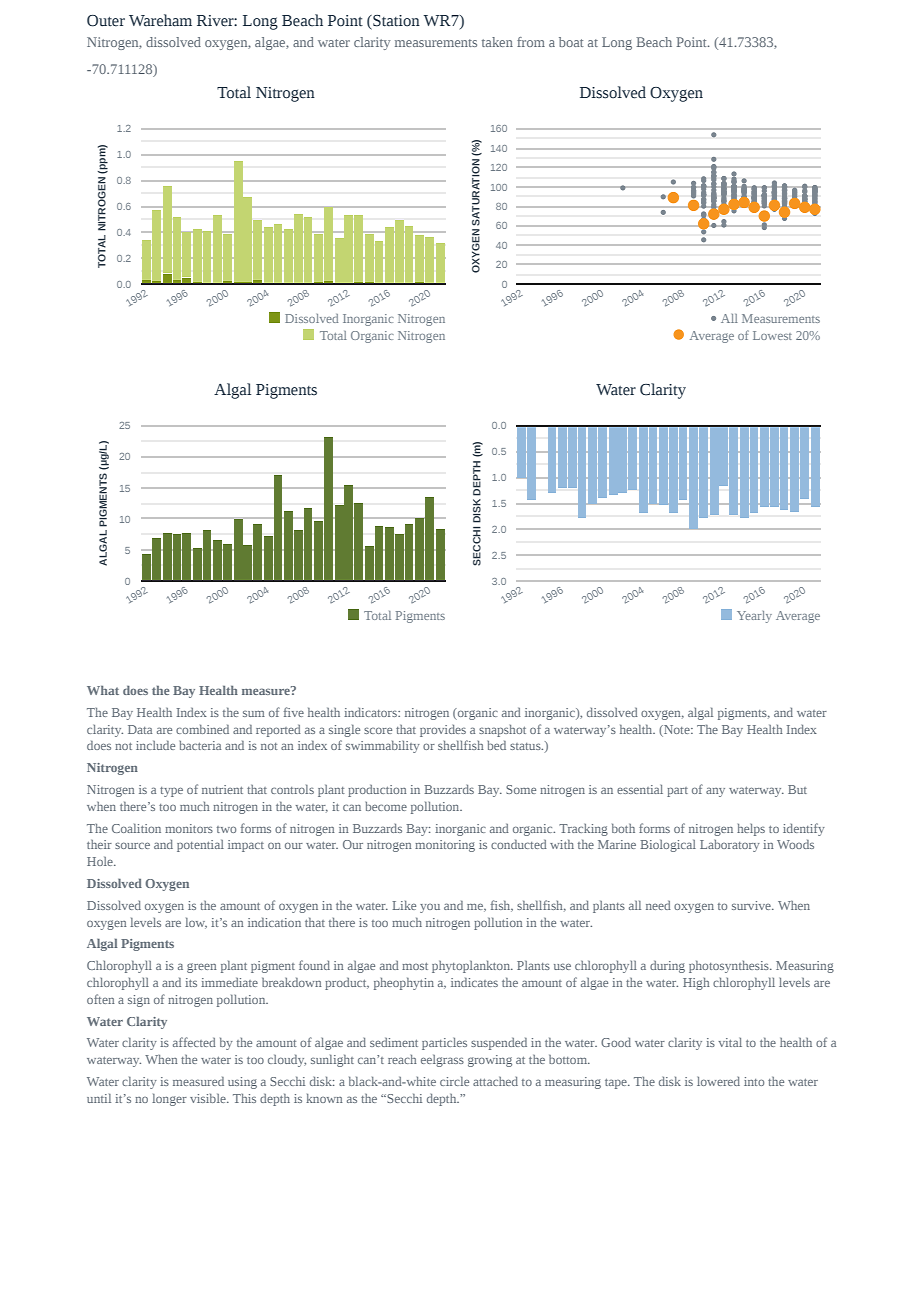 The width and height of the screenshot is (924, 1308). I want to click on combined, so click(202, 729).
